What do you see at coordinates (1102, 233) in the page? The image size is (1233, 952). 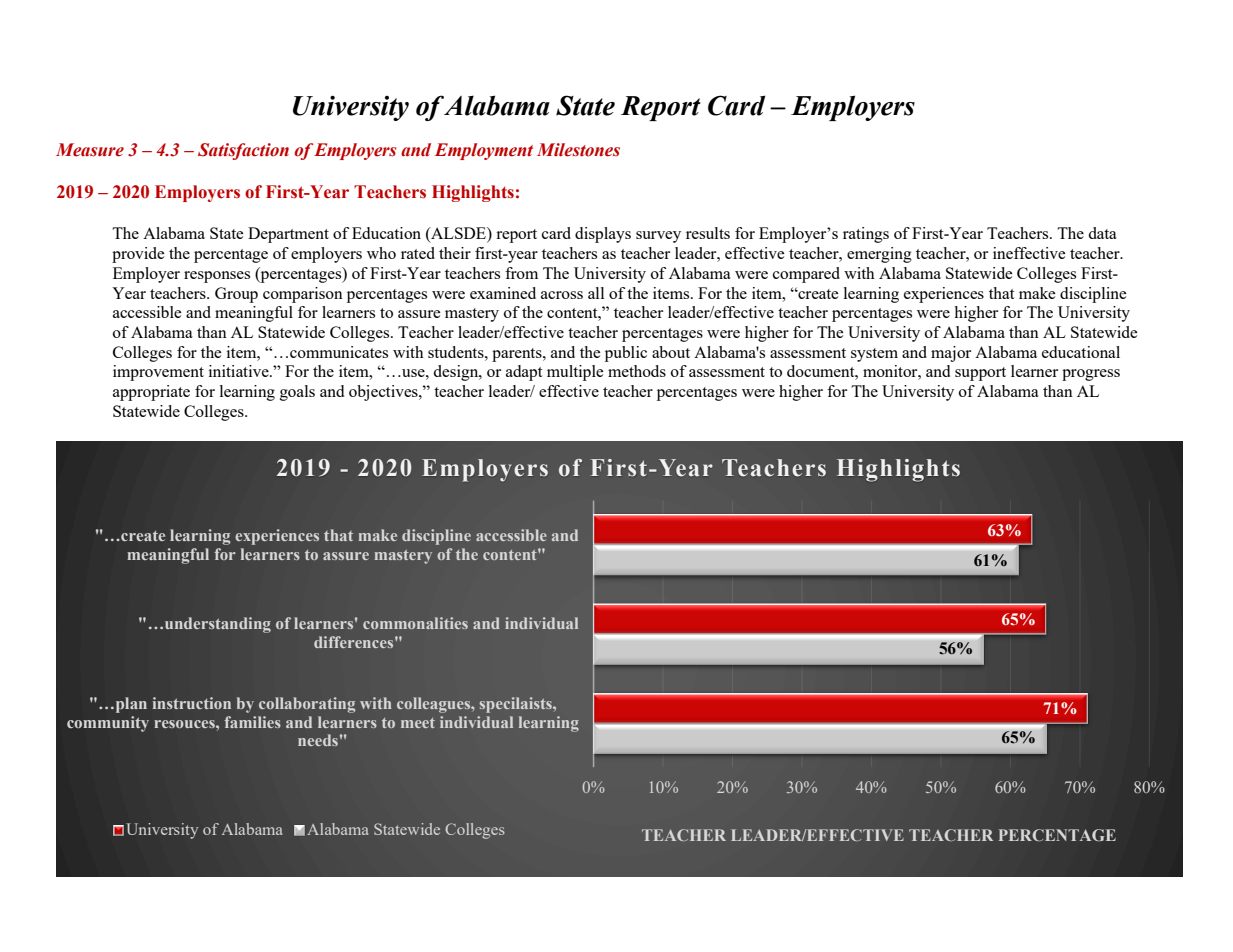 I see `data` at bounding box center [1102, 233].
